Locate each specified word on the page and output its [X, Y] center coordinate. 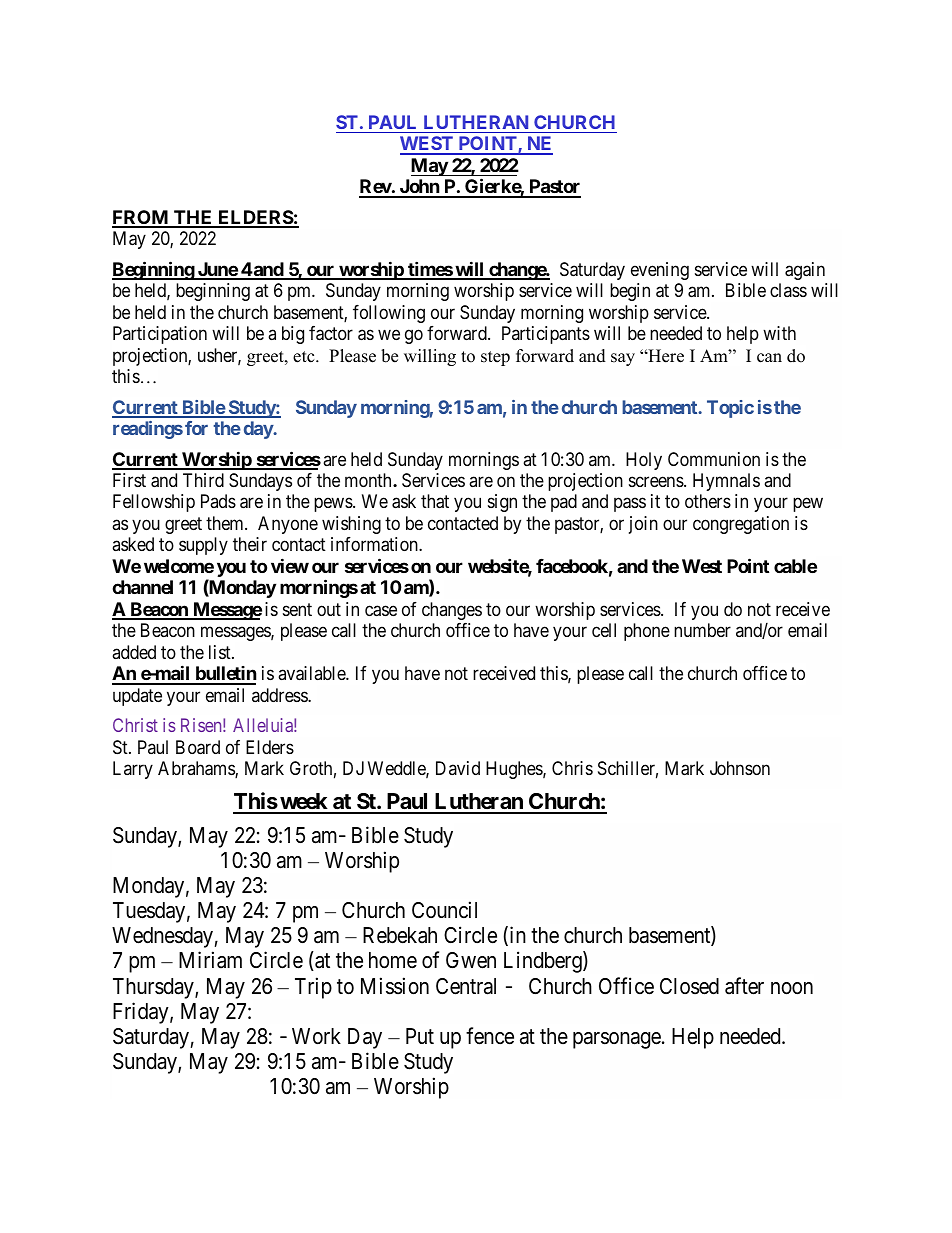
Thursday [154, 988]
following [389, 314]
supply [203, 546]
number [702, 630]
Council [444, 910]
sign [502, 503]
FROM [141, 218]
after [744, 986]
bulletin [225, 675]
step [495, 358]
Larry [133, 770]
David [458, 768]
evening [660, 271]
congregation [741, 525]
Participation [160, 335]
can [769, 358]
